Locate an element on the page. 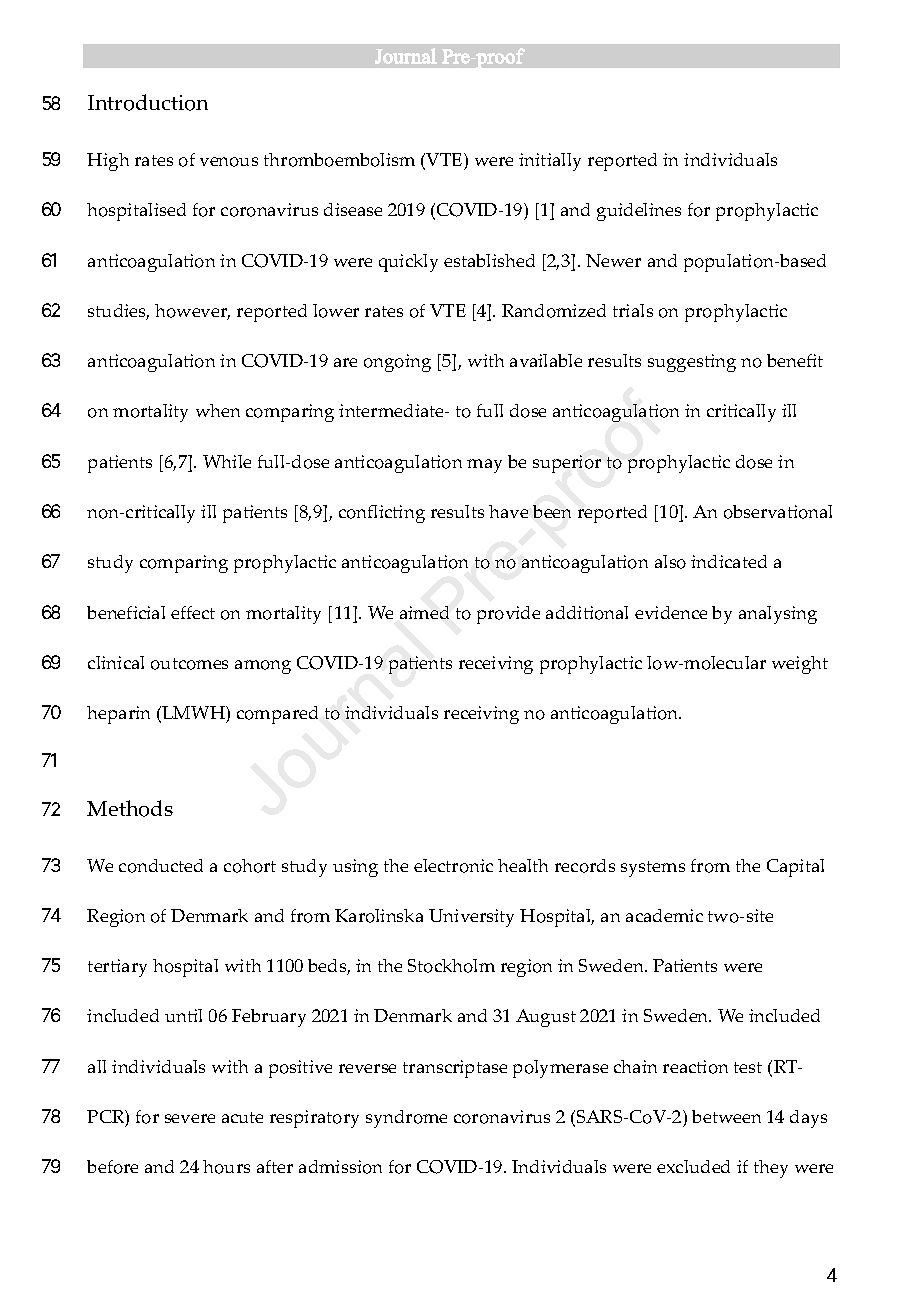 This document has width=924, height=1308. when is located at coordinates (218, 410).
